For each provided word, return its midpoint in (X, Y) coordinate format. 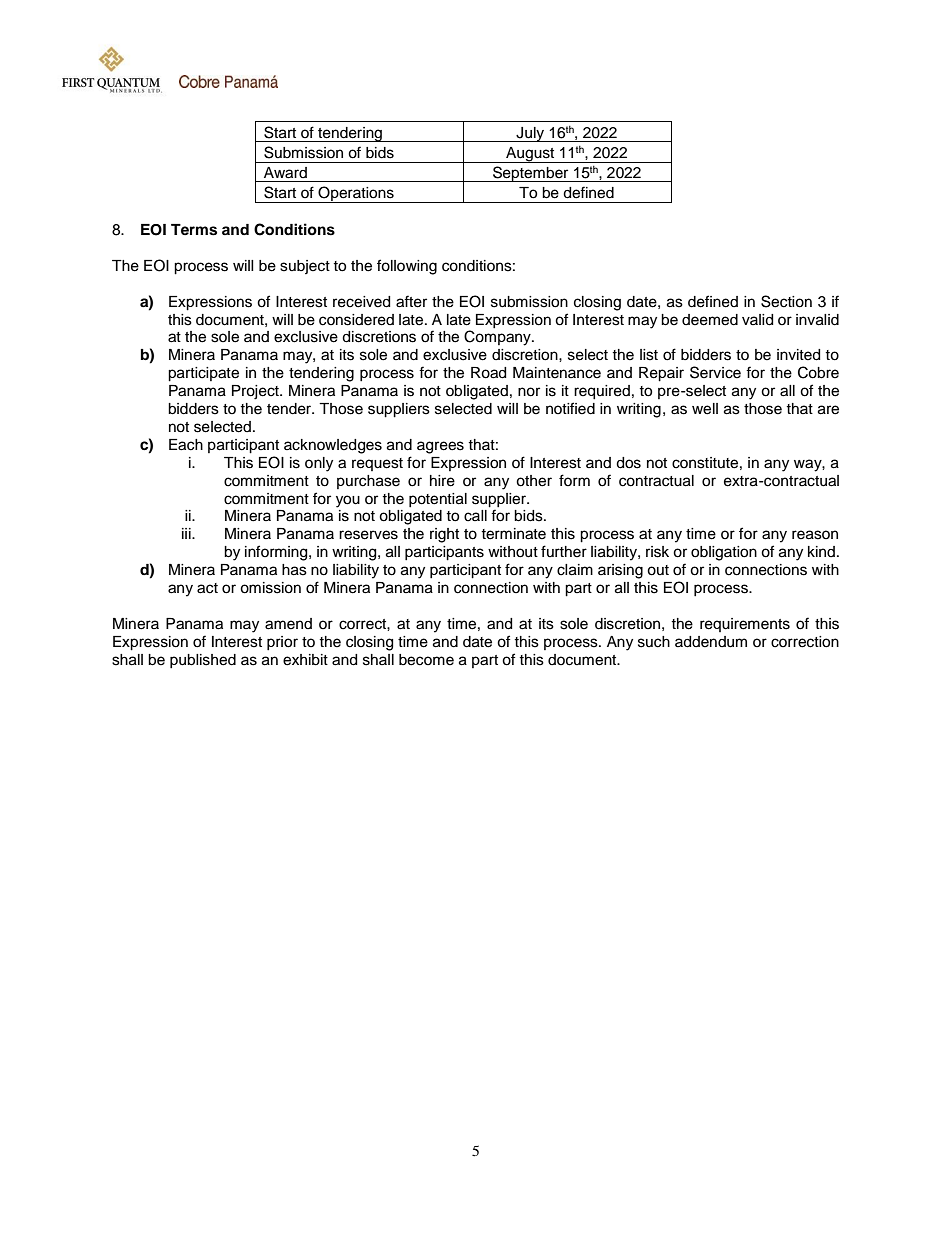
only (319, 464)
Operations (356, 194)
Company (498, 338)
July (530, 134)
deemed (710, 320)
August (530, 155)
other (534, 481)
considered (356, 320)
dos (628, 463)
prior (282, 643)
